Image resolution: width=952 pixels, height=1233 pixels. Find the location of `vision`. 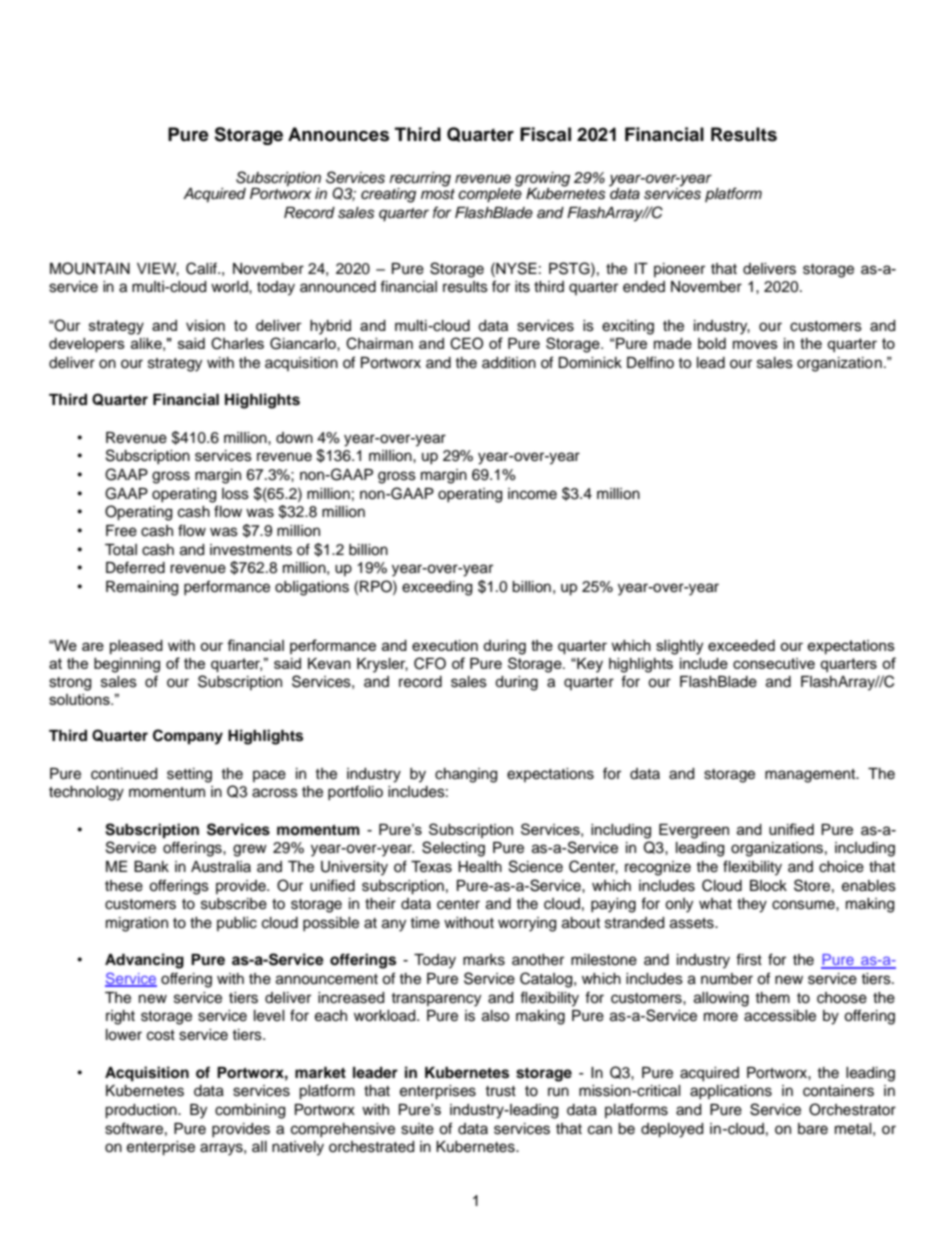

vision is located at coordinates (205, 325).
